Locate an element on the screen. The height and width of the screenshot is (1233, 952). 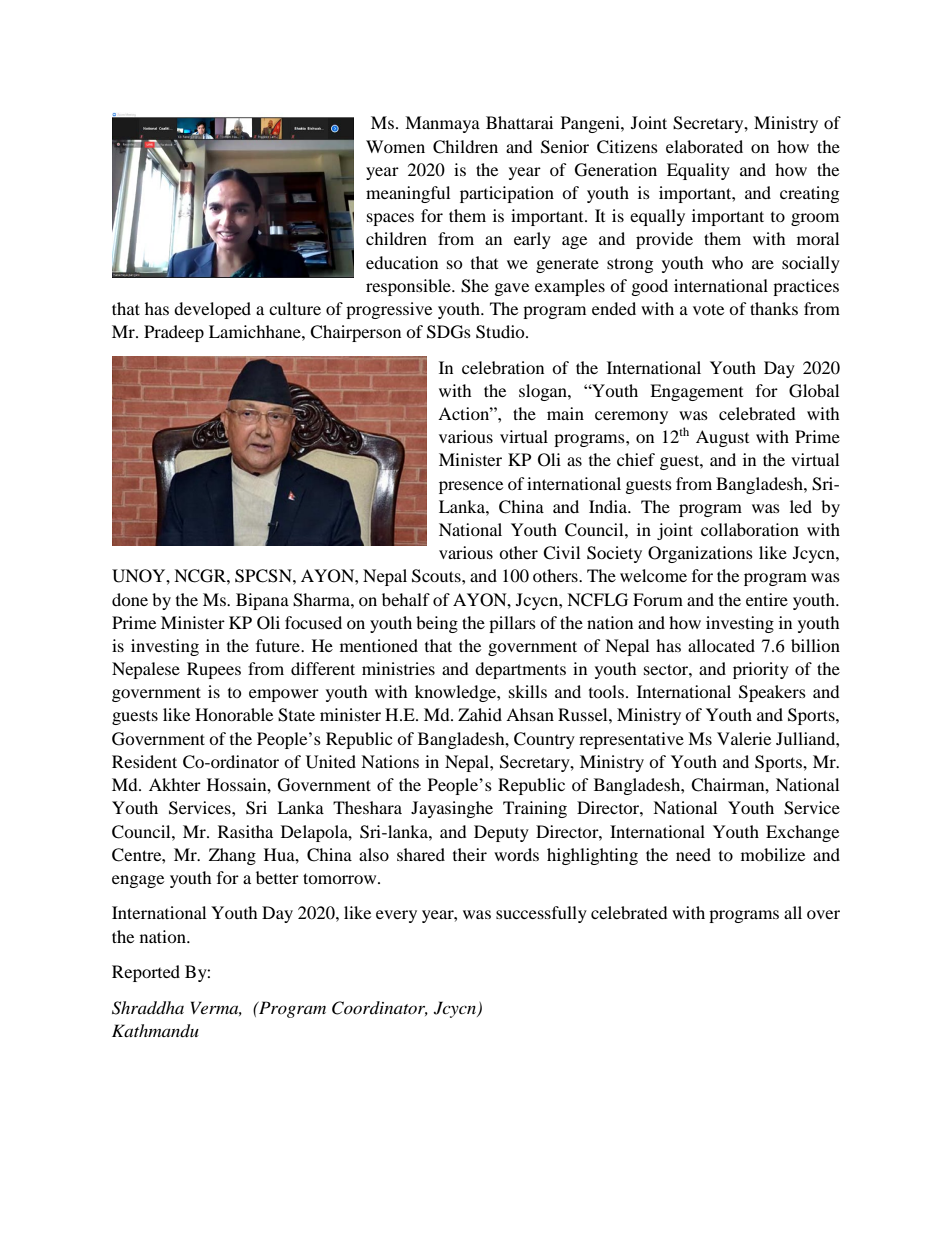
Equality is located at coordinates (698, 171).
